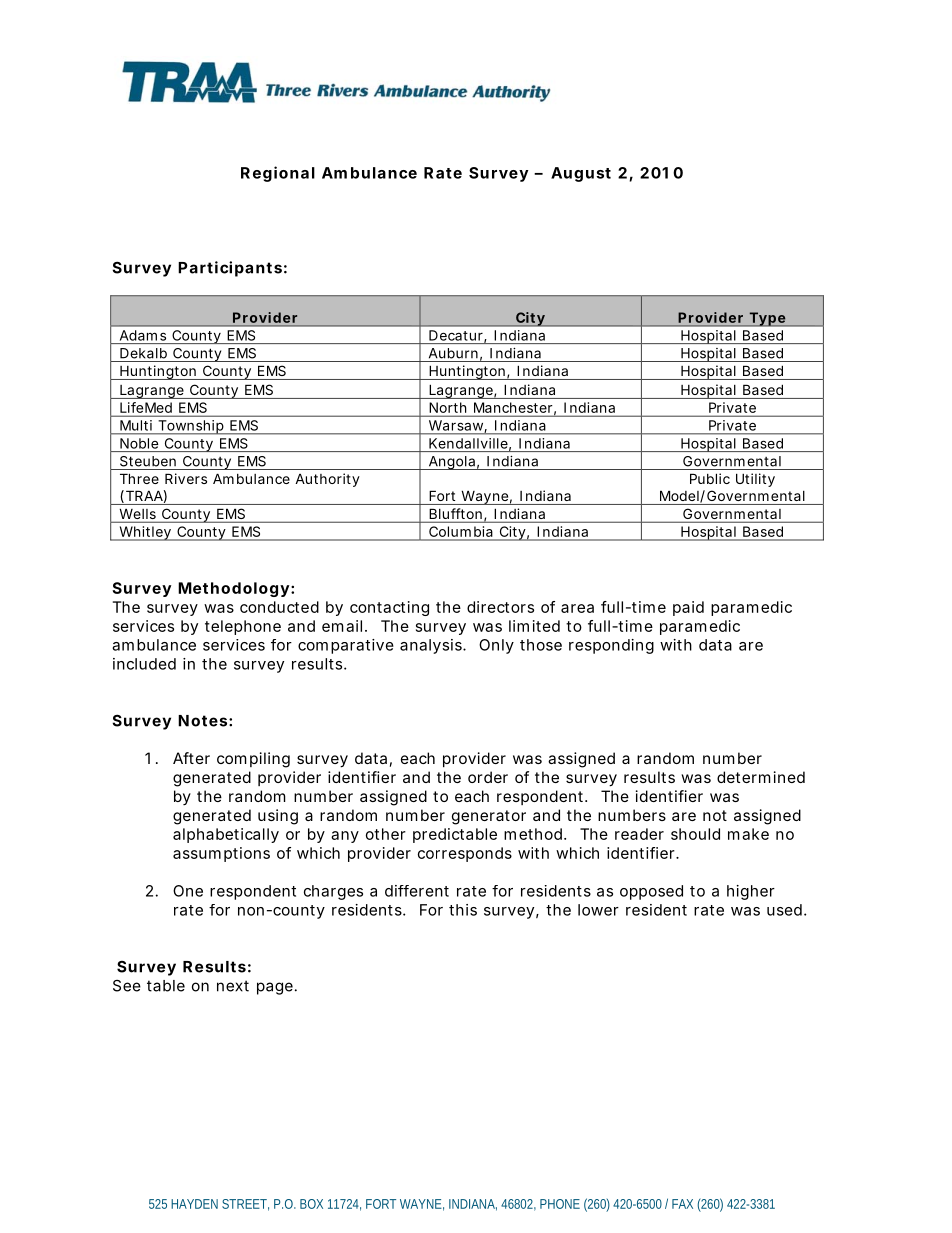  I want to click on Regional, so click(278, 174).
